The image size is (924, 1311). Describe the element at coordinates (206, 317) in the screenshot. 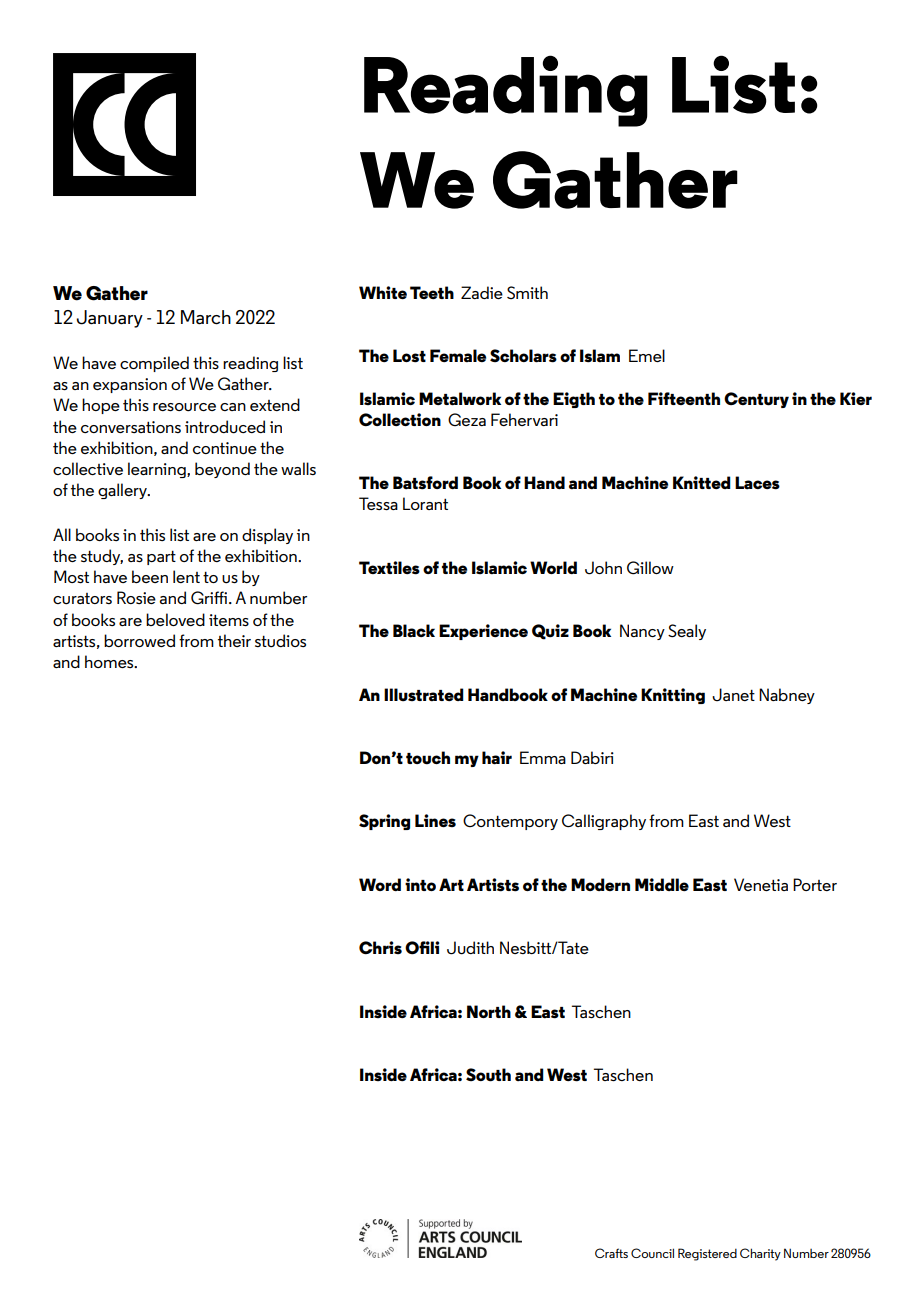

I see `March` at that location.
